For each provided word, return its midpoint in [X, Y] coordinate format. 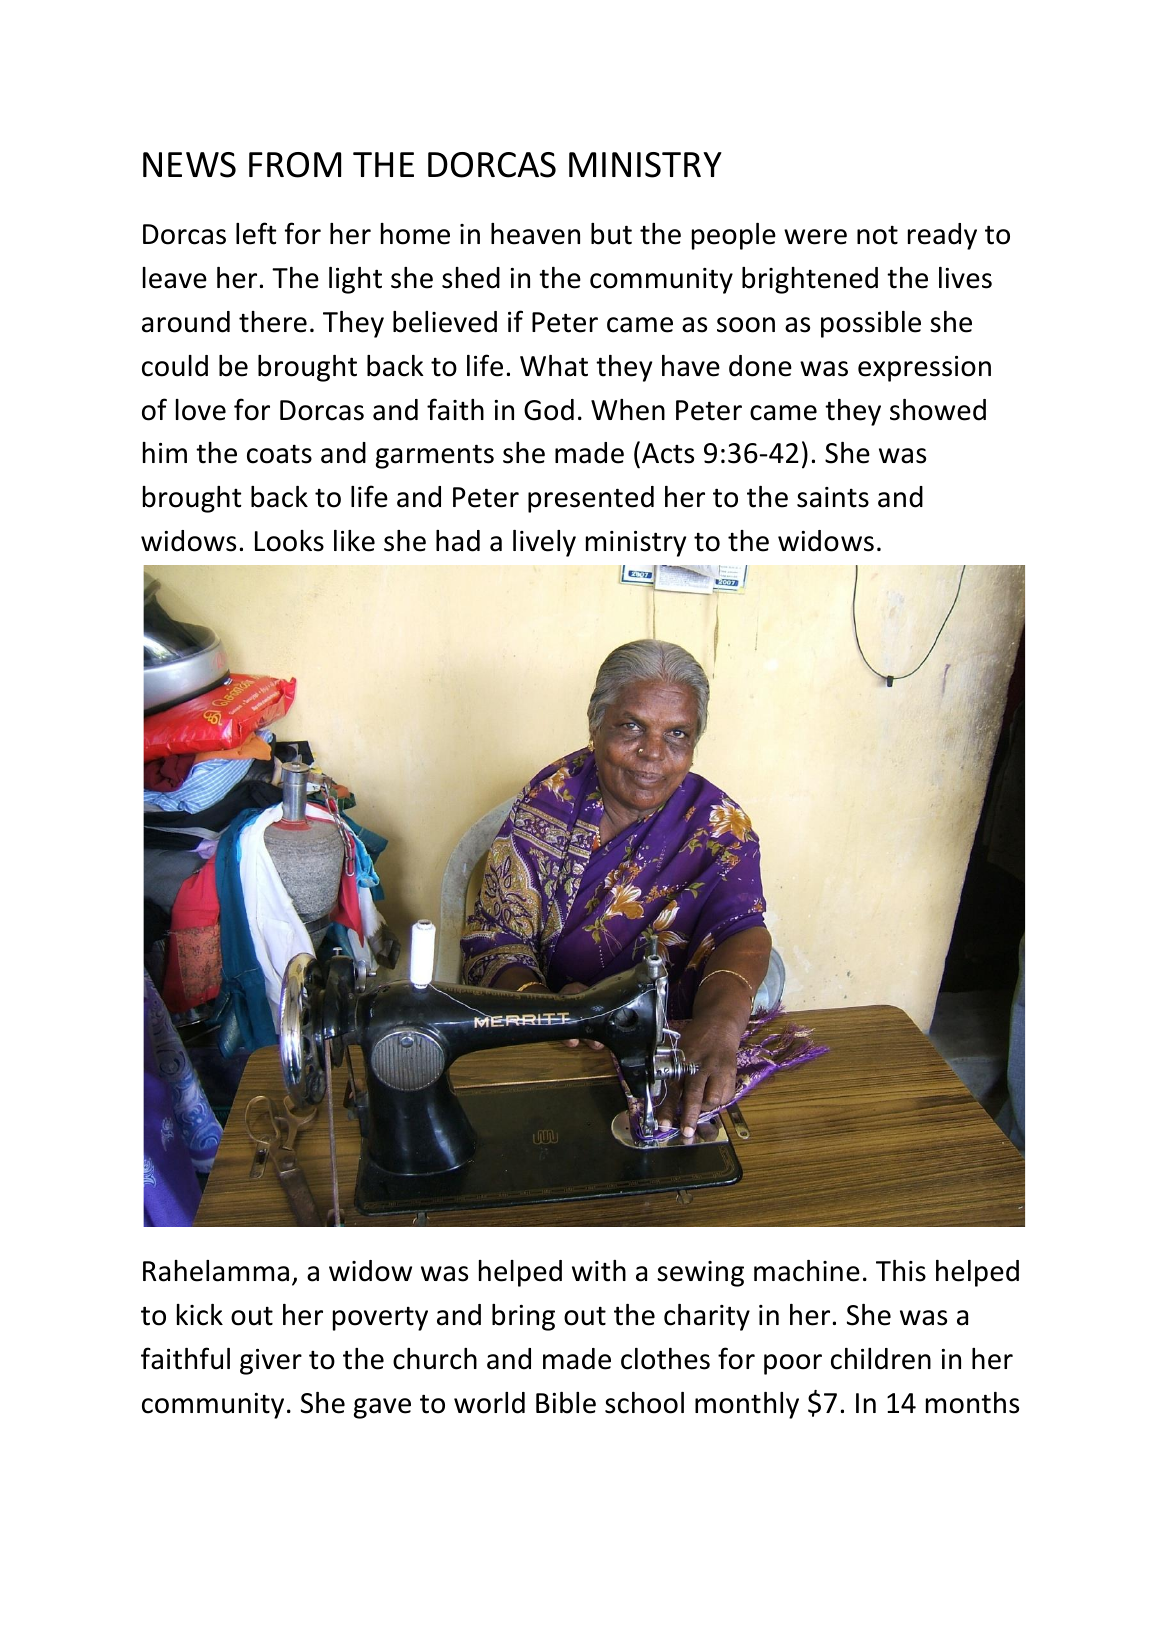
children [881, 1359]
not [877, 235]
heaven [535, 234]
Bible [566, 1403]
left [256, 233]
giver [271, 1362]
